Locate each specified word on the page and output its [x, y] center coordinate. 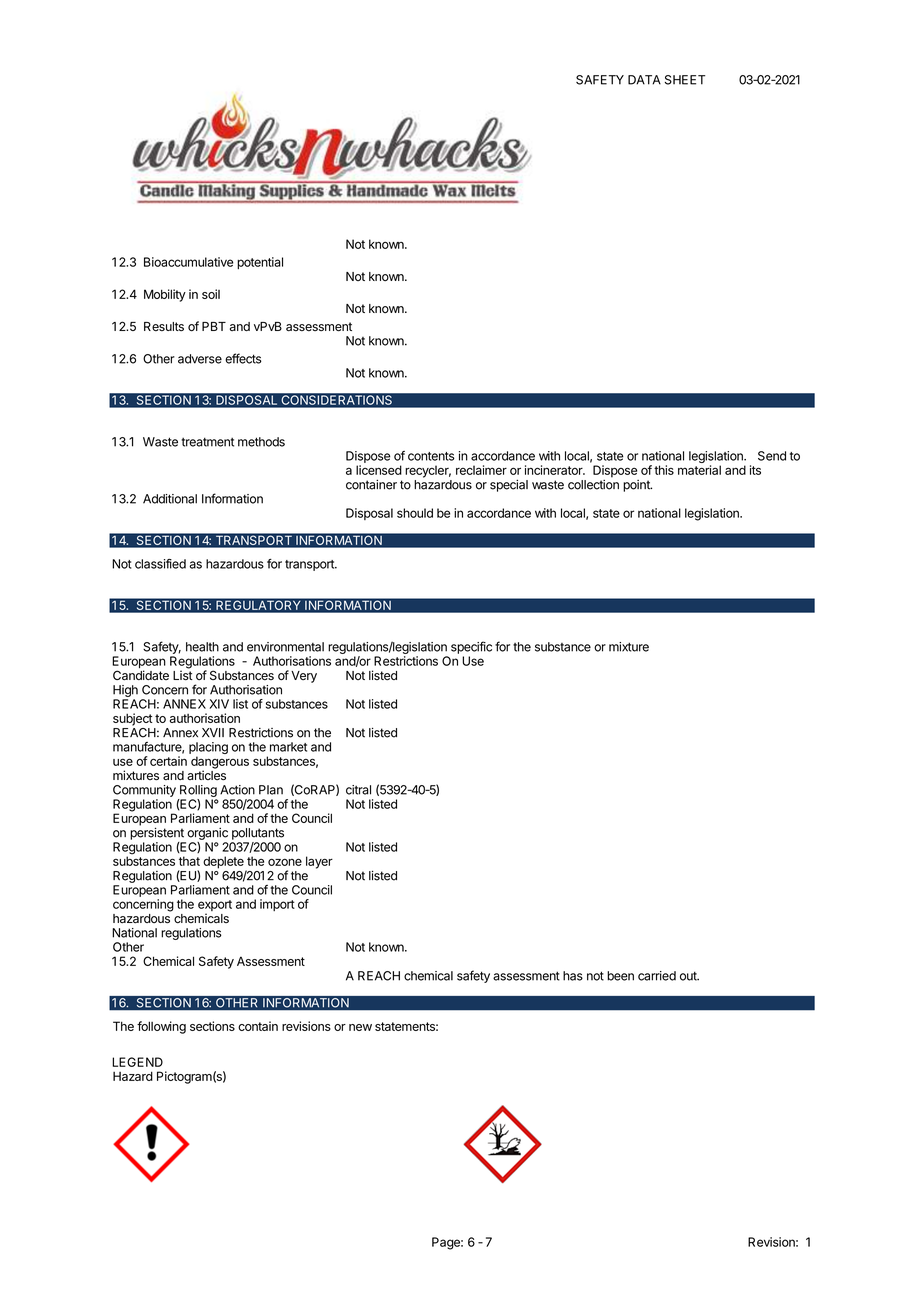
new [360, 1027]
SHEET [685, 80]
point [637, 486]
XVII [213, 732]
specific [471, 647]
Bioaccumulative [188, 262]
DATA [644, 80]
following [161, 1027]
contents [431, 456]
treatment [207, 442]
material [699, 470]
